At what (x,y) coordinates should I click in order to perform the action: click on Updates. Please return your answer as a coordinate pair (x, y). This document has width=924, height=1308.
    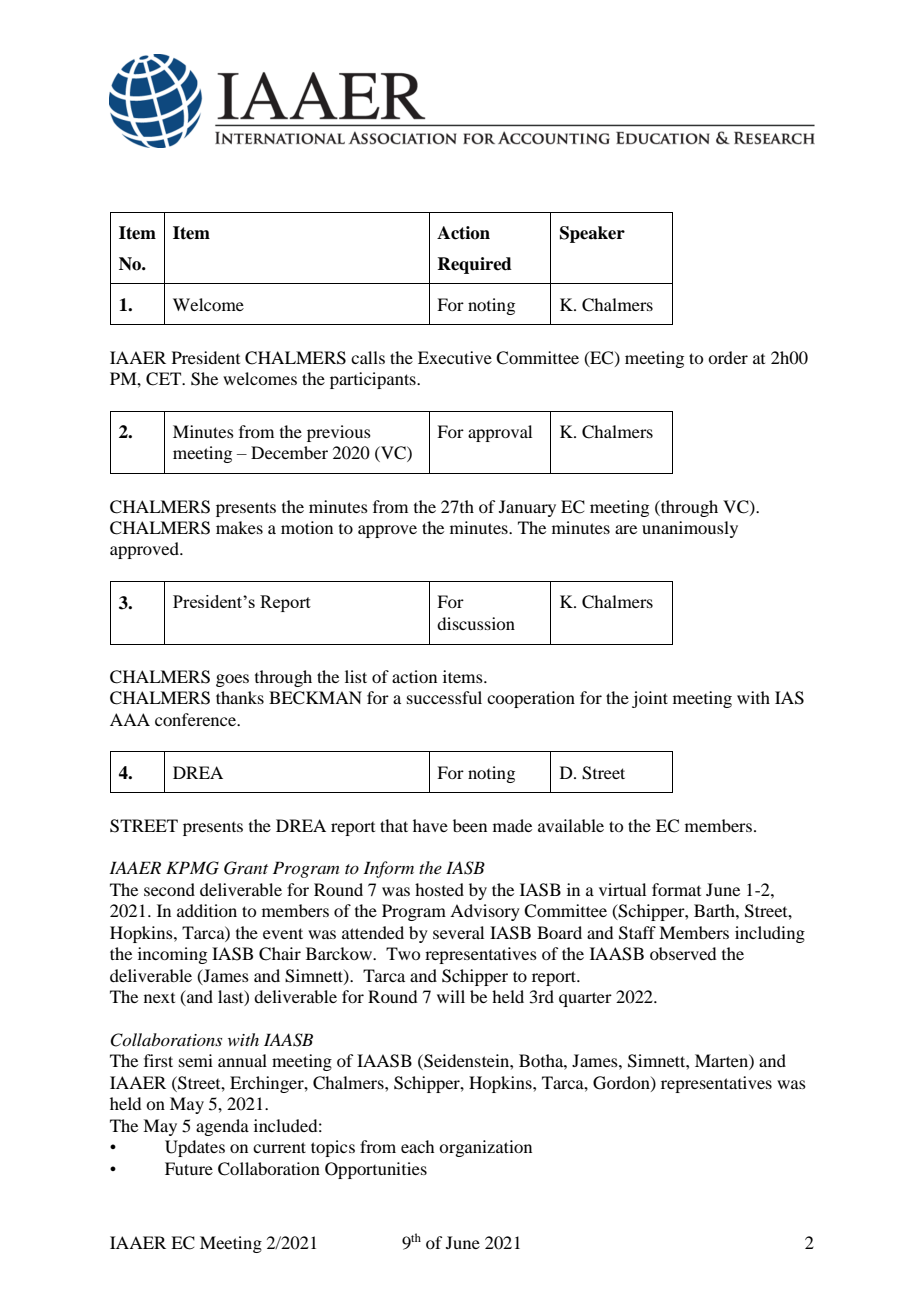
    Looking at the image, I should click on (195, 1148).
